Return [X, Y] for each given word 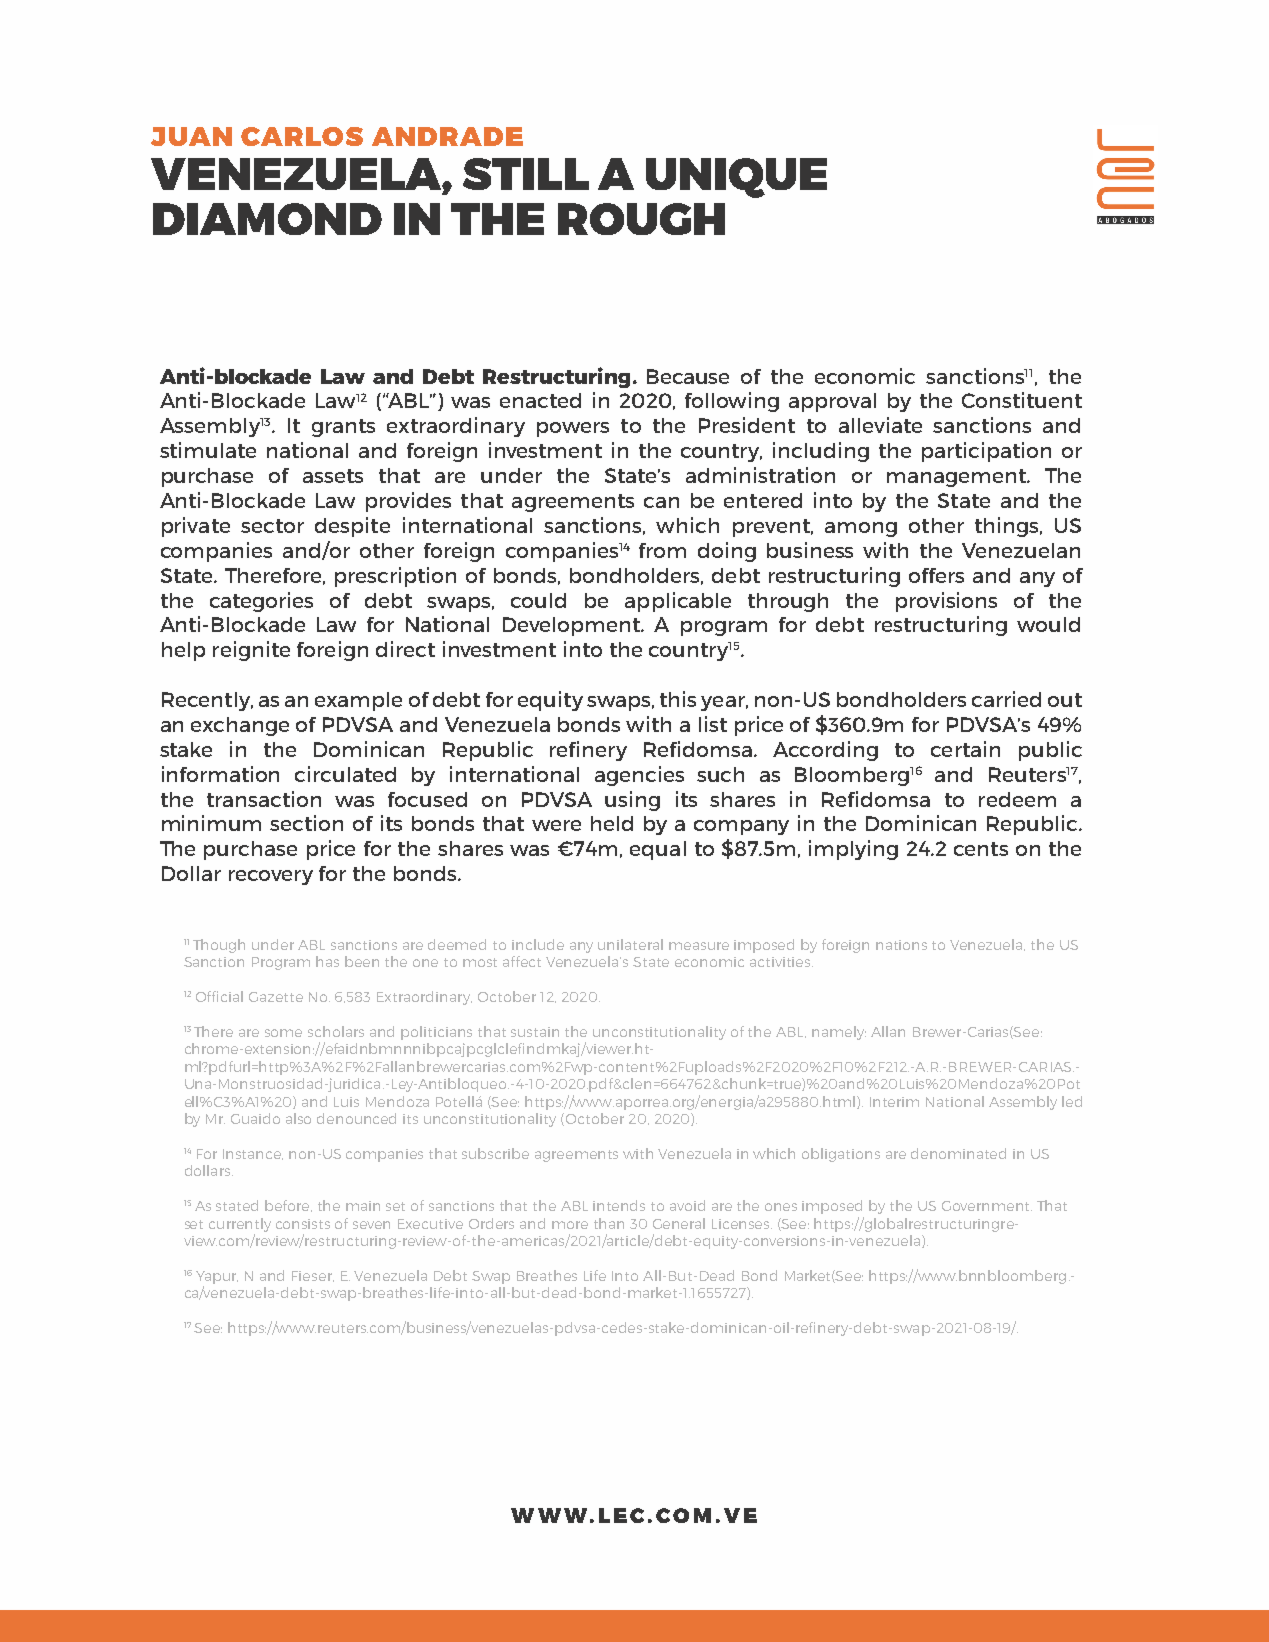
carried [1006, 699]
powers [573, 429]
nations [901, 945]
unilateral [630, 944]
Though [219, 946]
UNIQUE [736, 178]
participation [986, 452]
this [678, 699]
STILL [526, 174]
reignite [251, 651]
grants [343, 428]
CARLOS [302, 136]
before [288, 1206]
